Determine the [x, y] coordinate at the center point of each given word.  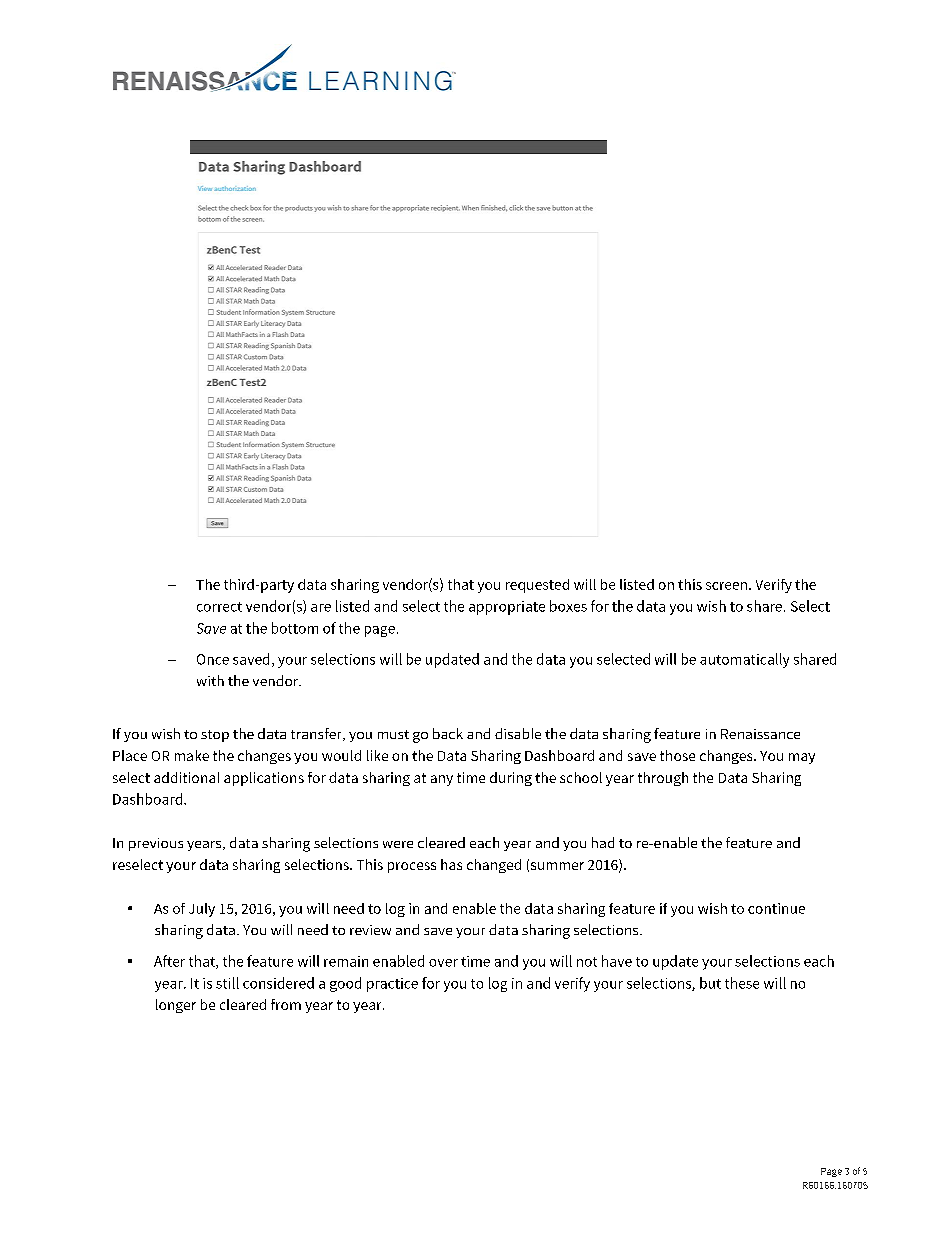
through [663, 779]
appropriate [507, 608]
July [202, 910]
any [442, 780]
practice [392, 985]
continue [776, 908]
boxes [568, 606]
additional [186, 777]
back [448, 733]
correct [219, 607]
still [227, 983]
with [210, 680]
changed [494, 866]
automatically [744, 660]
